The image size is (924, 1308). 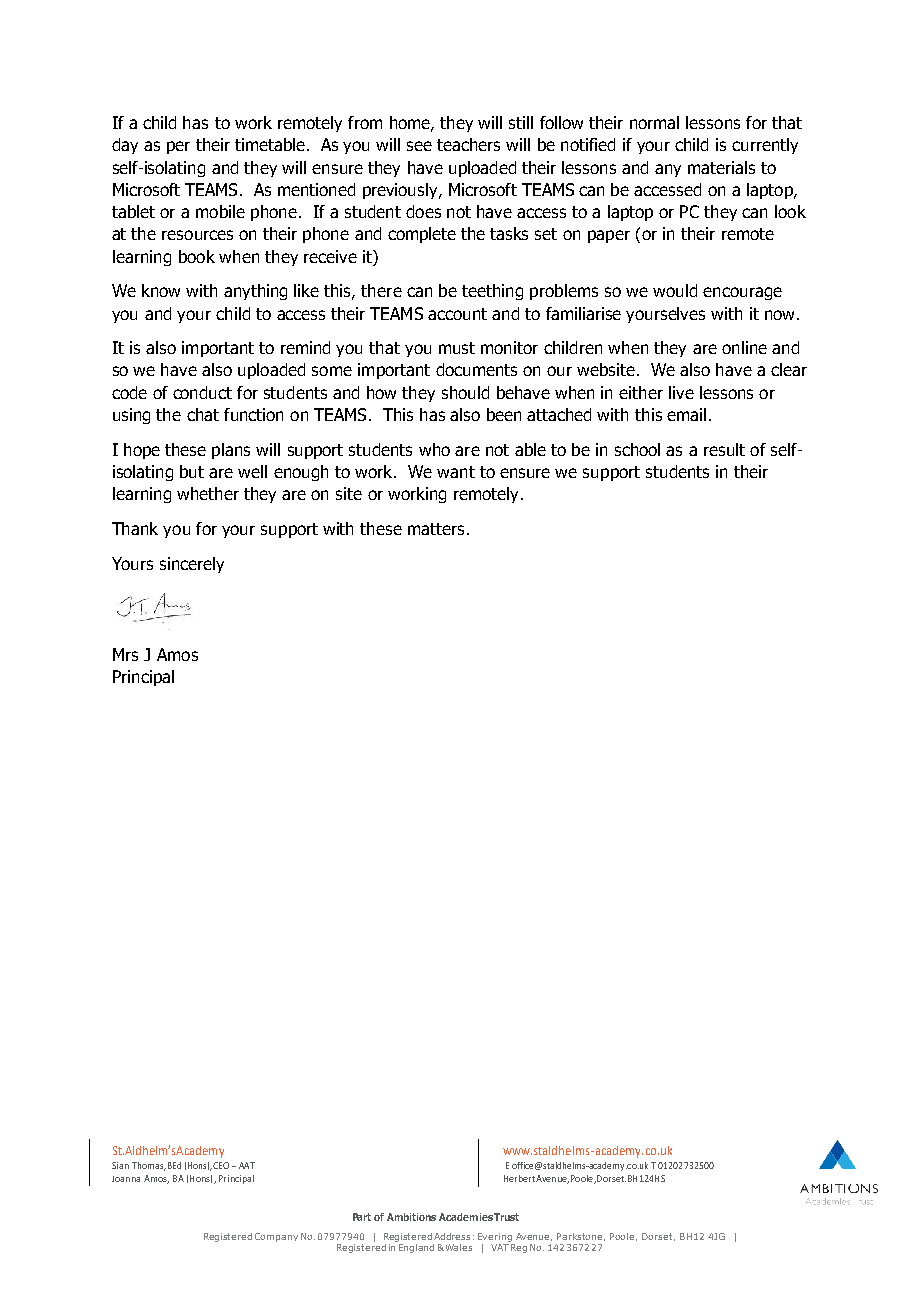 I want to click on Trust, so click(x=506, y=1217).
